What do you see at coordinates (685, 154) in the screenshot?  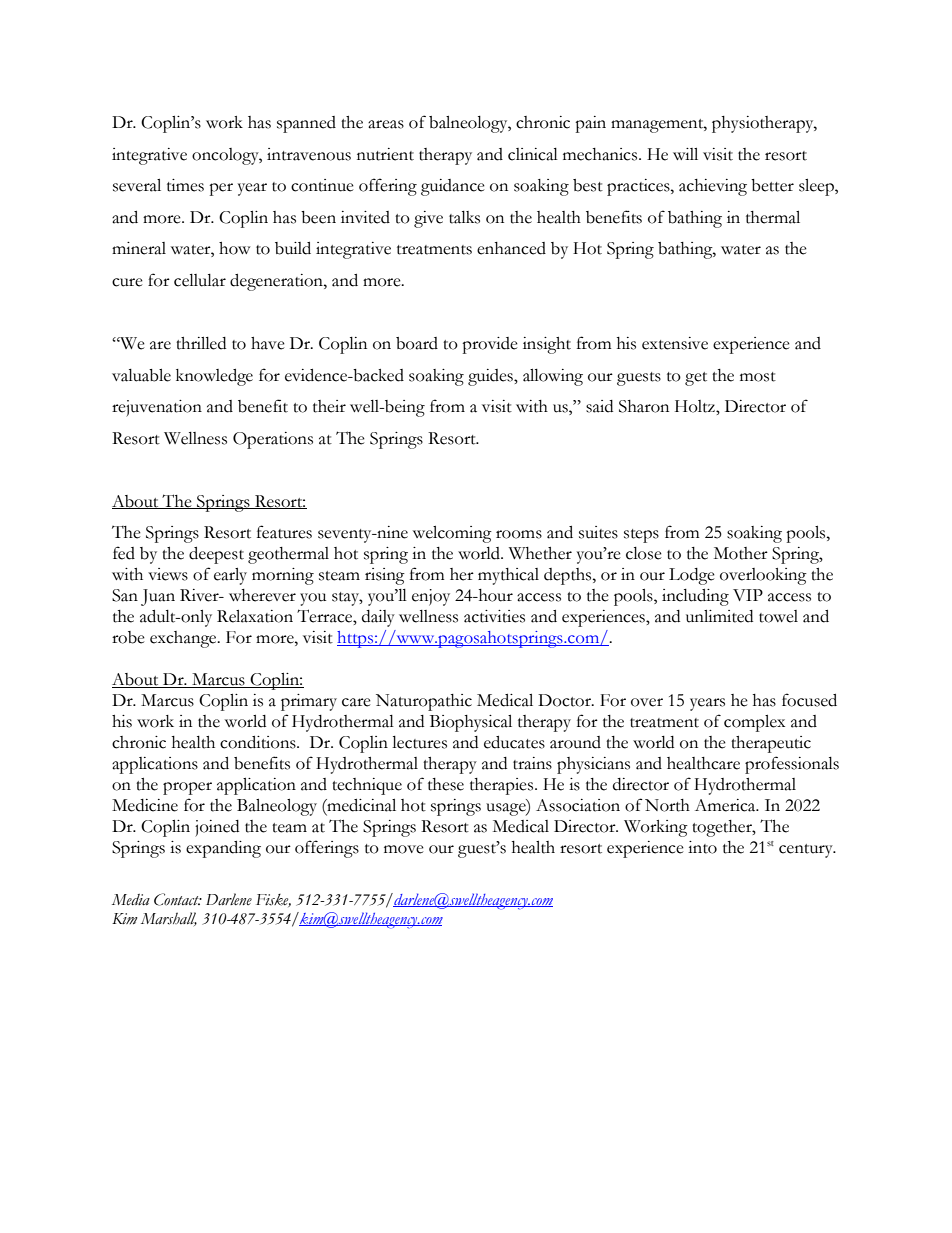 I see `will` at bounding box center [685, 154].
